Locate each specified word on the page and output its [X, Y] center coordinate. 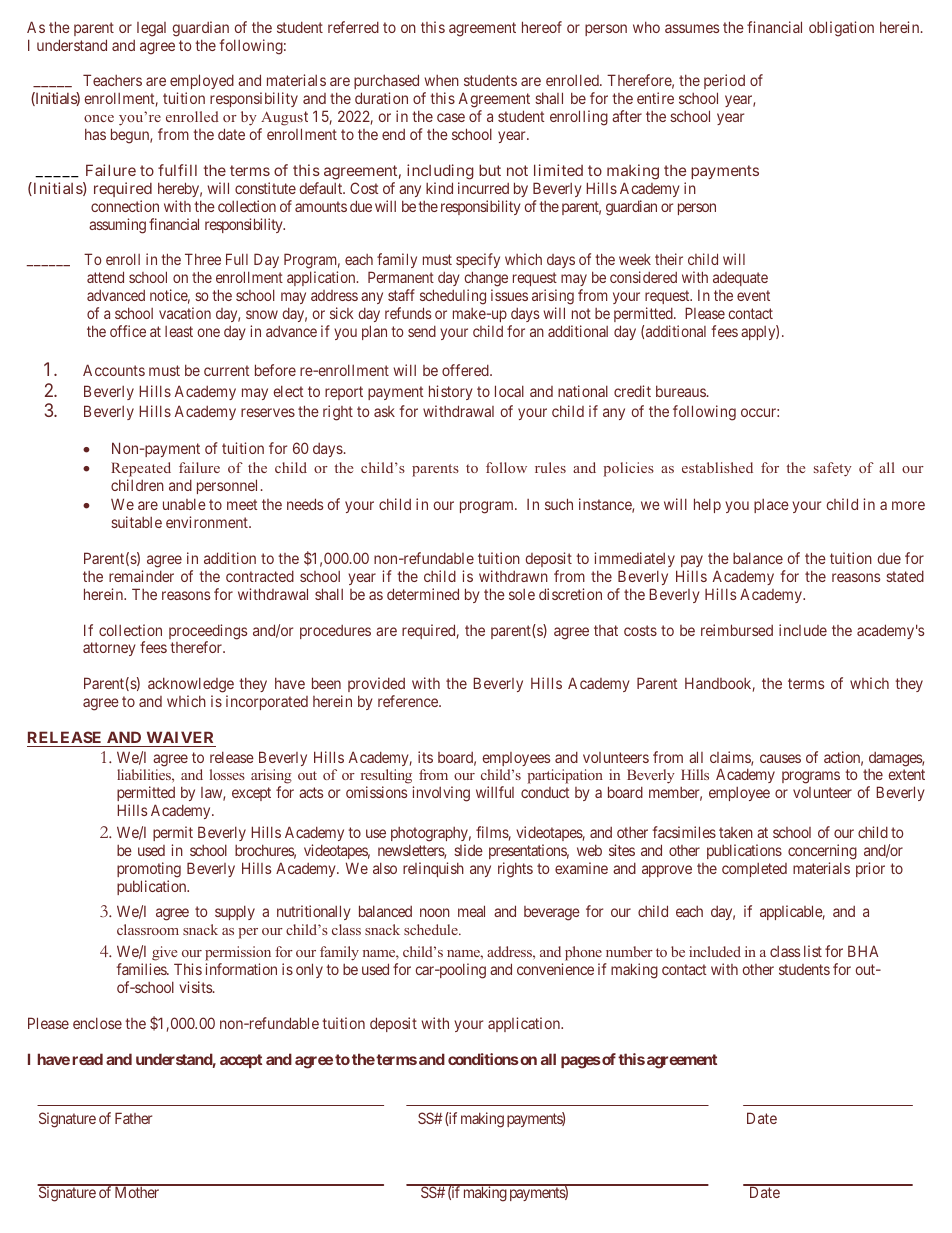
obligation [841, 29]
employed [202, 83]
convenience [555, 969]
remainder [141, 576]
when [441, 80]
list [813, 951]
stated [905, 576]
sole [522, 594]
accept [241, 1061]
